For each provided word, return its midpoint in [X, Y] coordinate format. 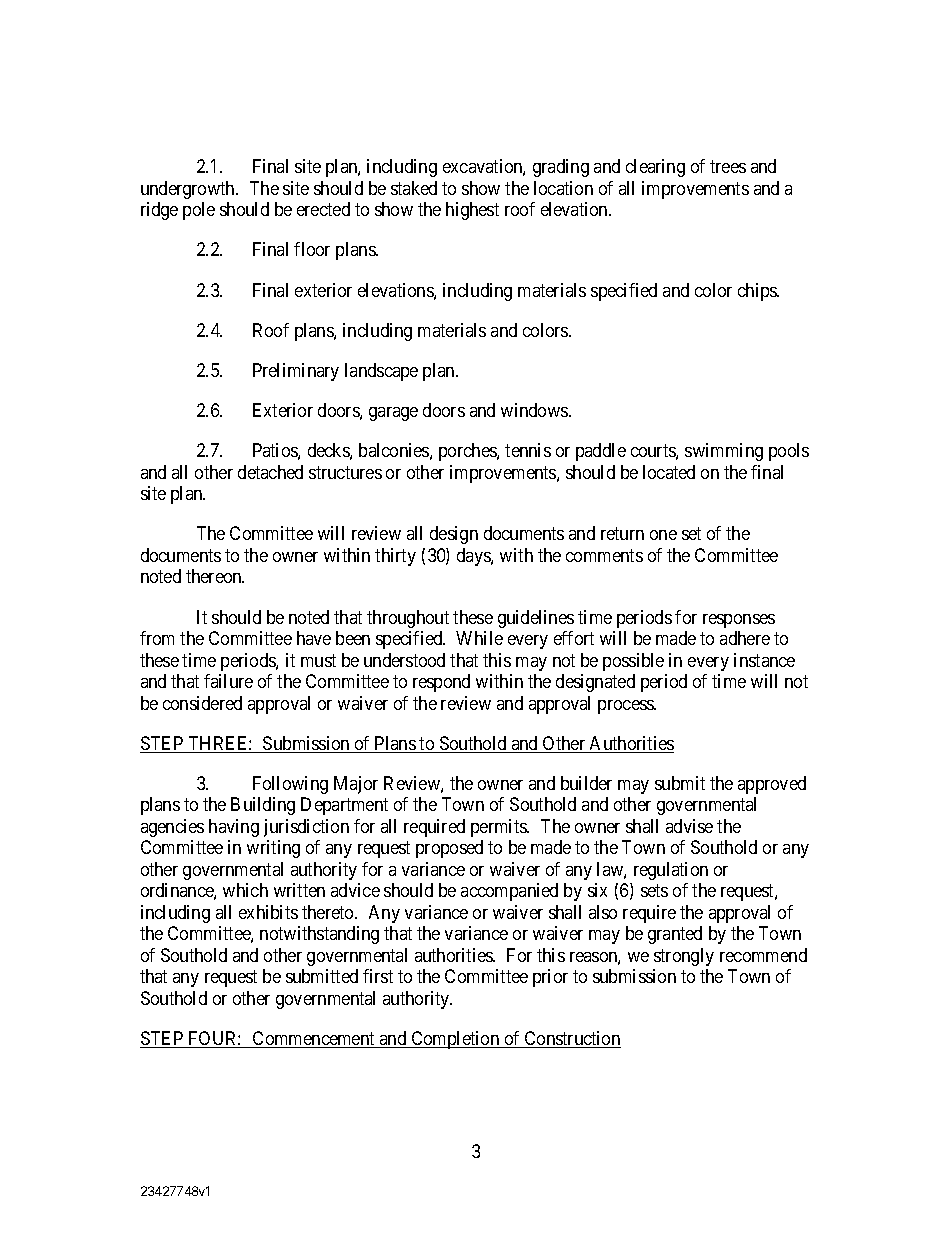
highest [472, 211]
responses [739, 621]
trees [728, 166]
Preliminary [296, 372]
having [234, 828]
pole [199, 211]
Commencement [314, 1039]
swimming [724, 452]
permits [499, 828]
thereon [215, 576]
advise [689, 826]
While [479, 638]
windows [535, 410]
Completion [455, 1040]
